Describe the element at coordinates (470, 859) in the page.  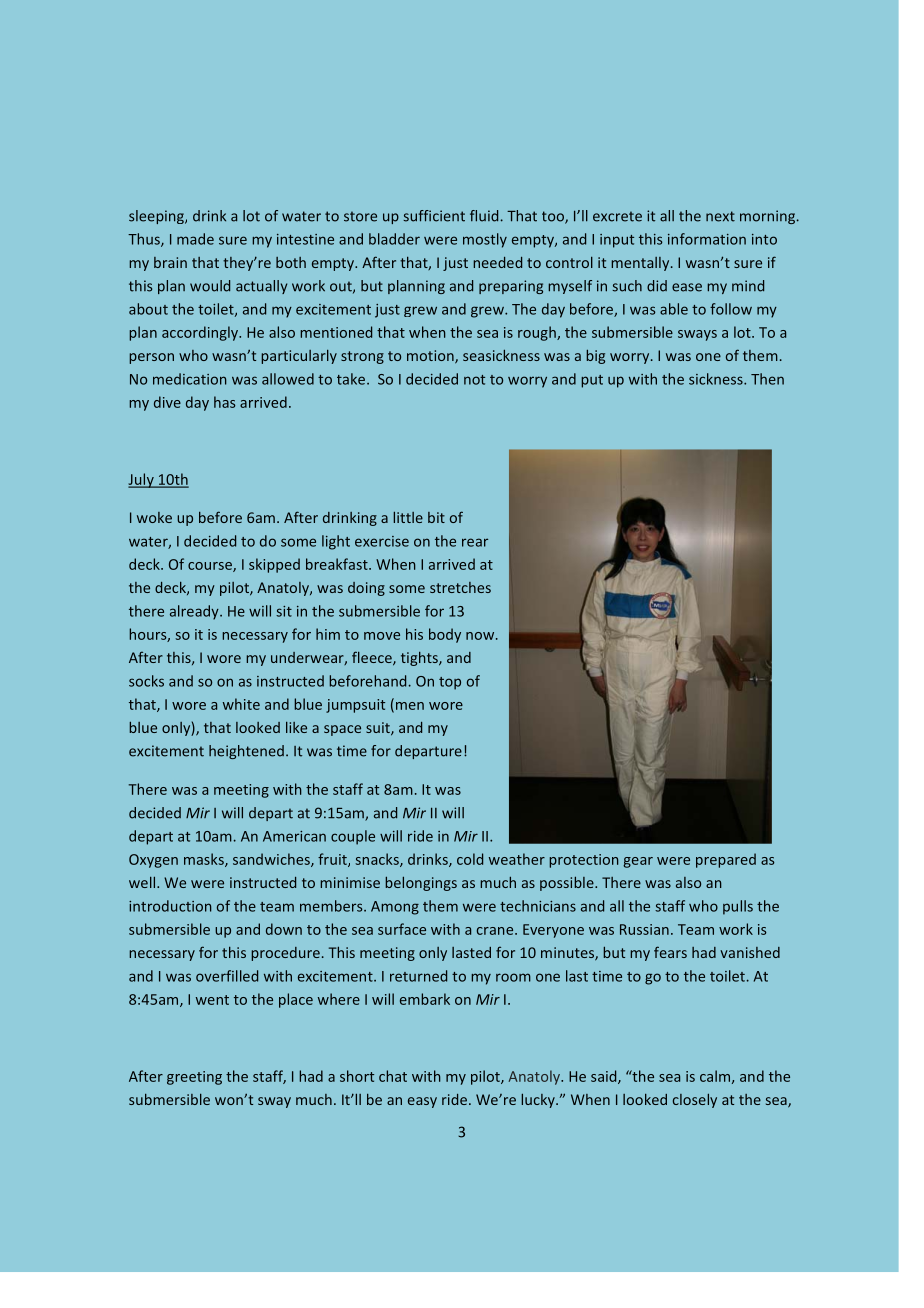
I see `cold` at that location.
